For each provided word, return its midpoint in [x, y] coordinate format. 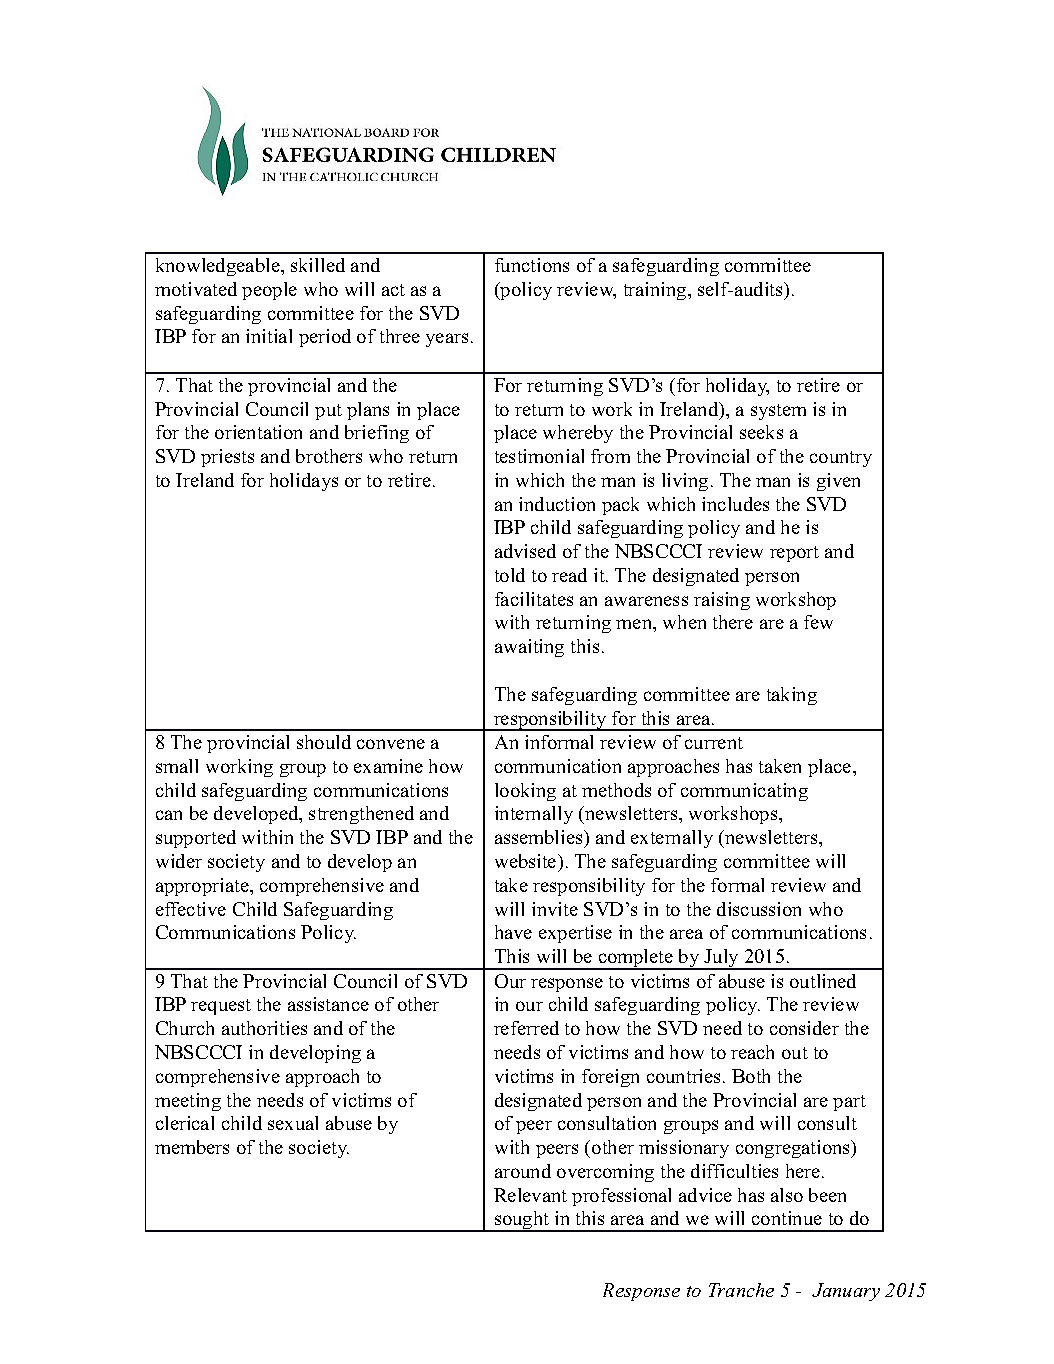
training [656, 291]
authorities [264, 1028]
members [192, 1147]
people [269, 291]
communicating [744, 792]
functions [532, 265]
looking [525, 792]
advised [525, 551]
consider [804, 1028]
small [177, 766]
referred [526, 1028]
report [794, 554]
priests [227, 458]
